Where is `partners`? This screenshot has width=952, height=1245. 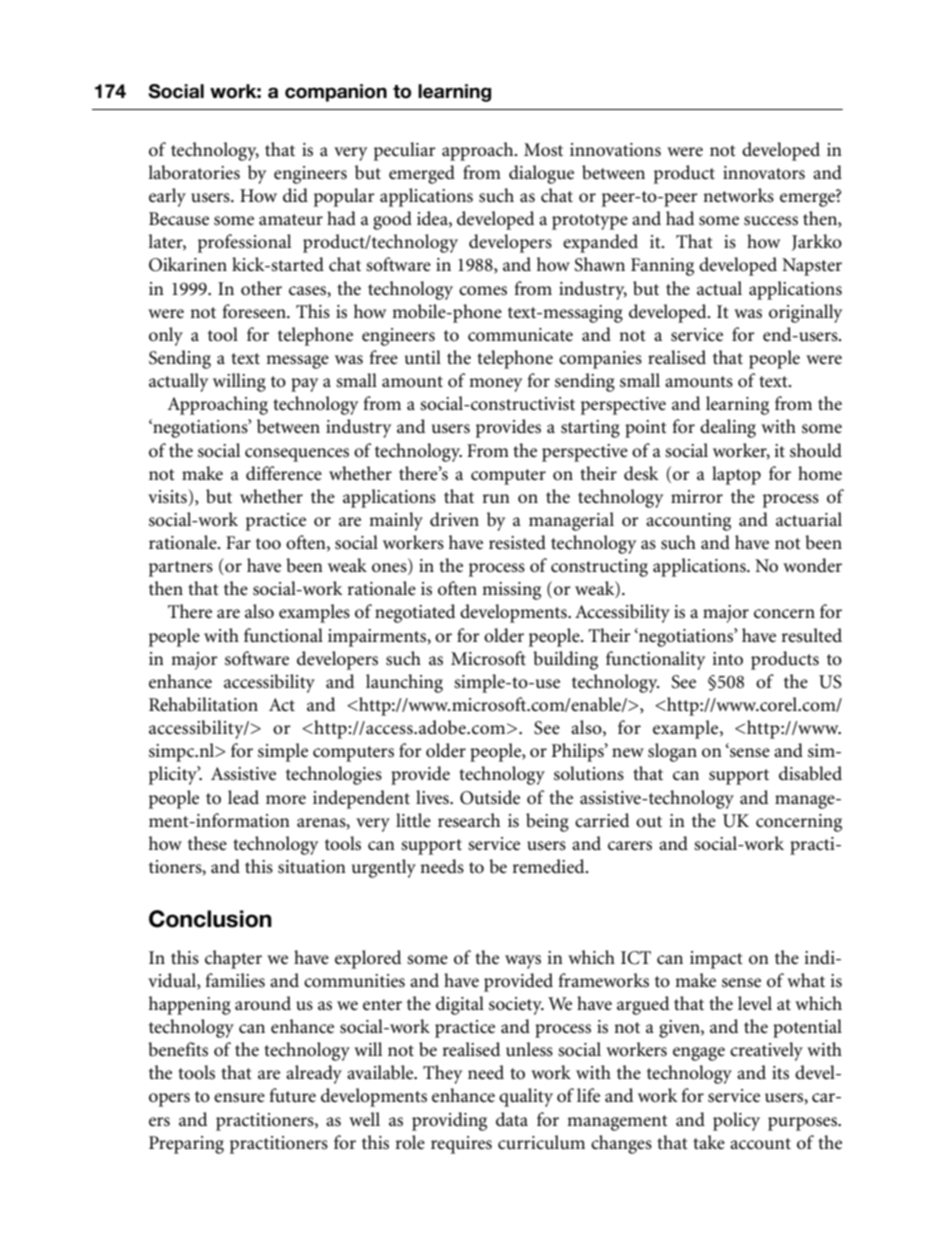 partners is located at coordinates (181, 569).
